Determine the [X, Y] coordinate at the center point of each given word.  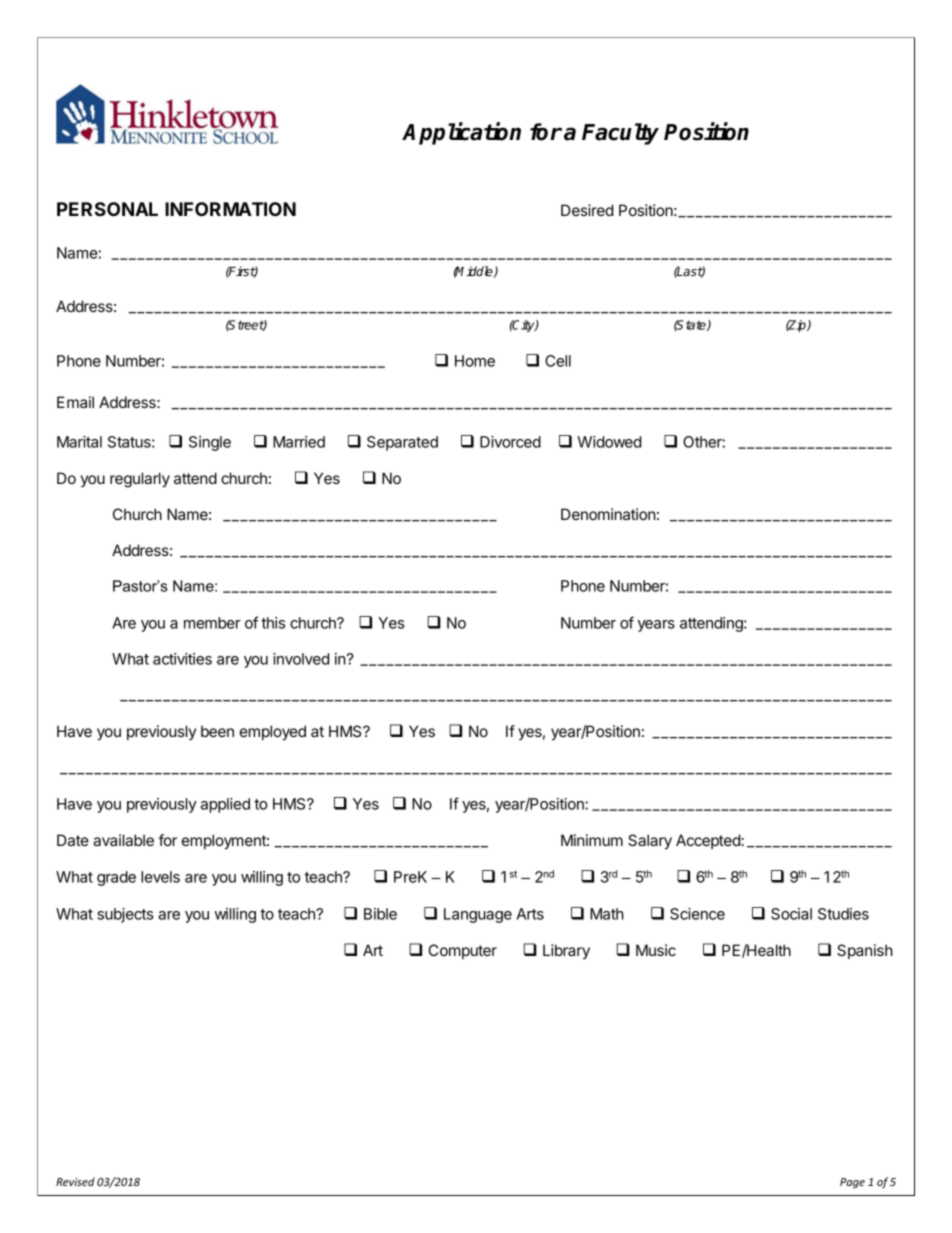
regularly [140, 480]
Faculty [620, 134]
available [123, 840]
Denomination [608, 514]
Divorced [510, 442]
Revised [75, 1181]
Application [461, 133]
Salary [650, 842]
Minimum [592, 840]
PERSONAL [107, 209]
